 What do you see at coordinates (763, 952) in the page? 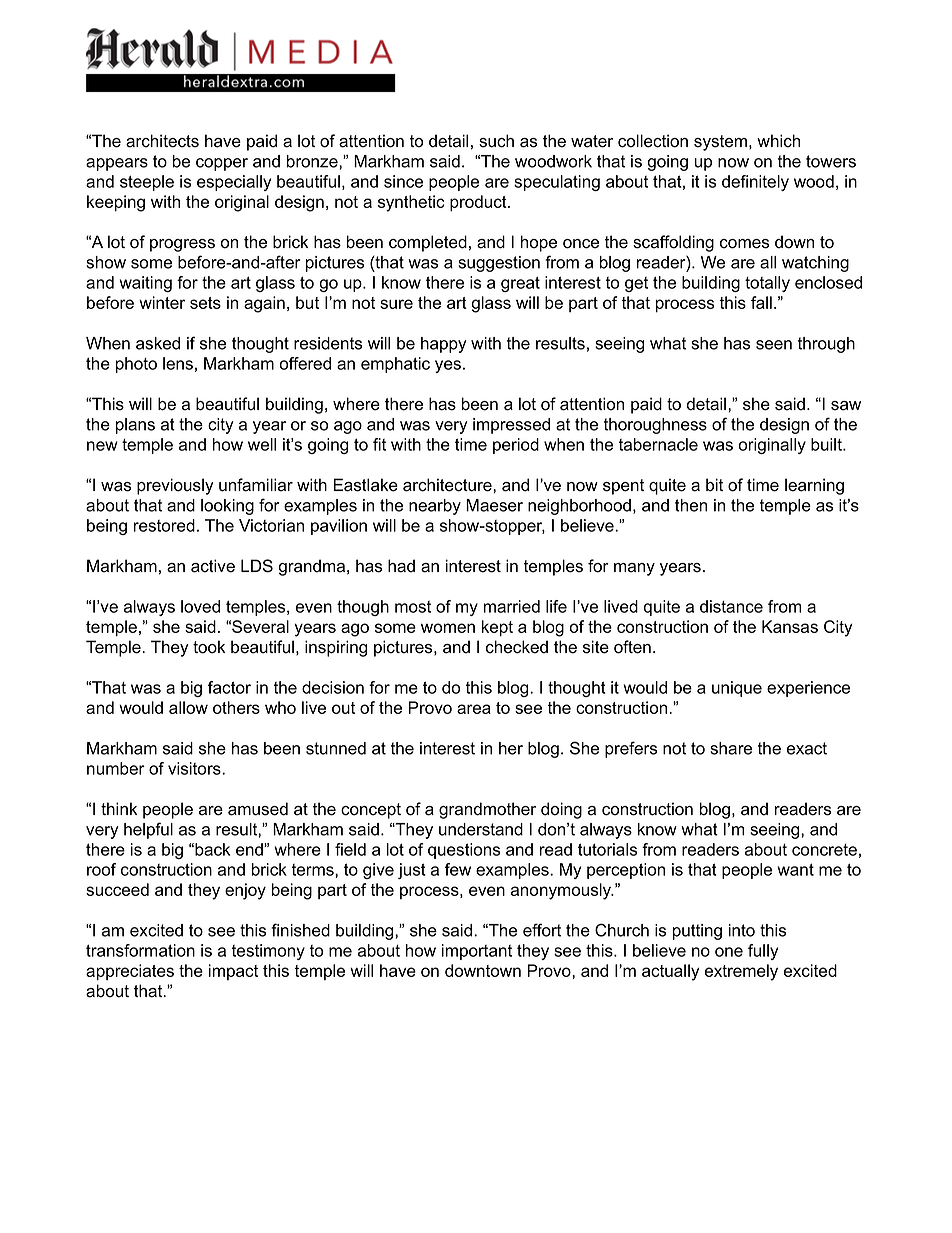
I see `fully` at bounding box center [763, 952].
